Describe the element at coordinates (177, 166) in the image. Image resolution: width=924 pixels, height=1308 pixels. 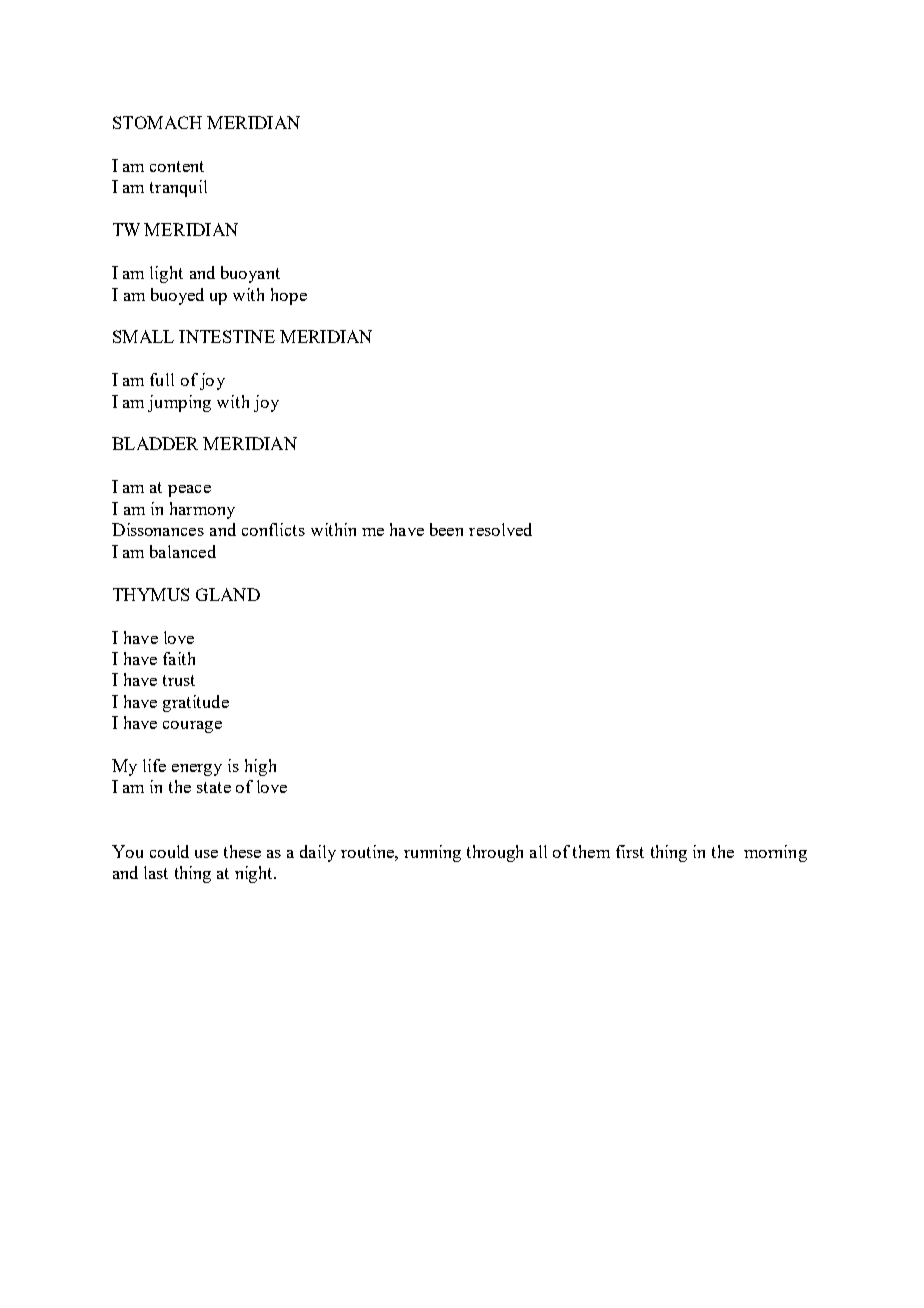
I see `content` at that location.
